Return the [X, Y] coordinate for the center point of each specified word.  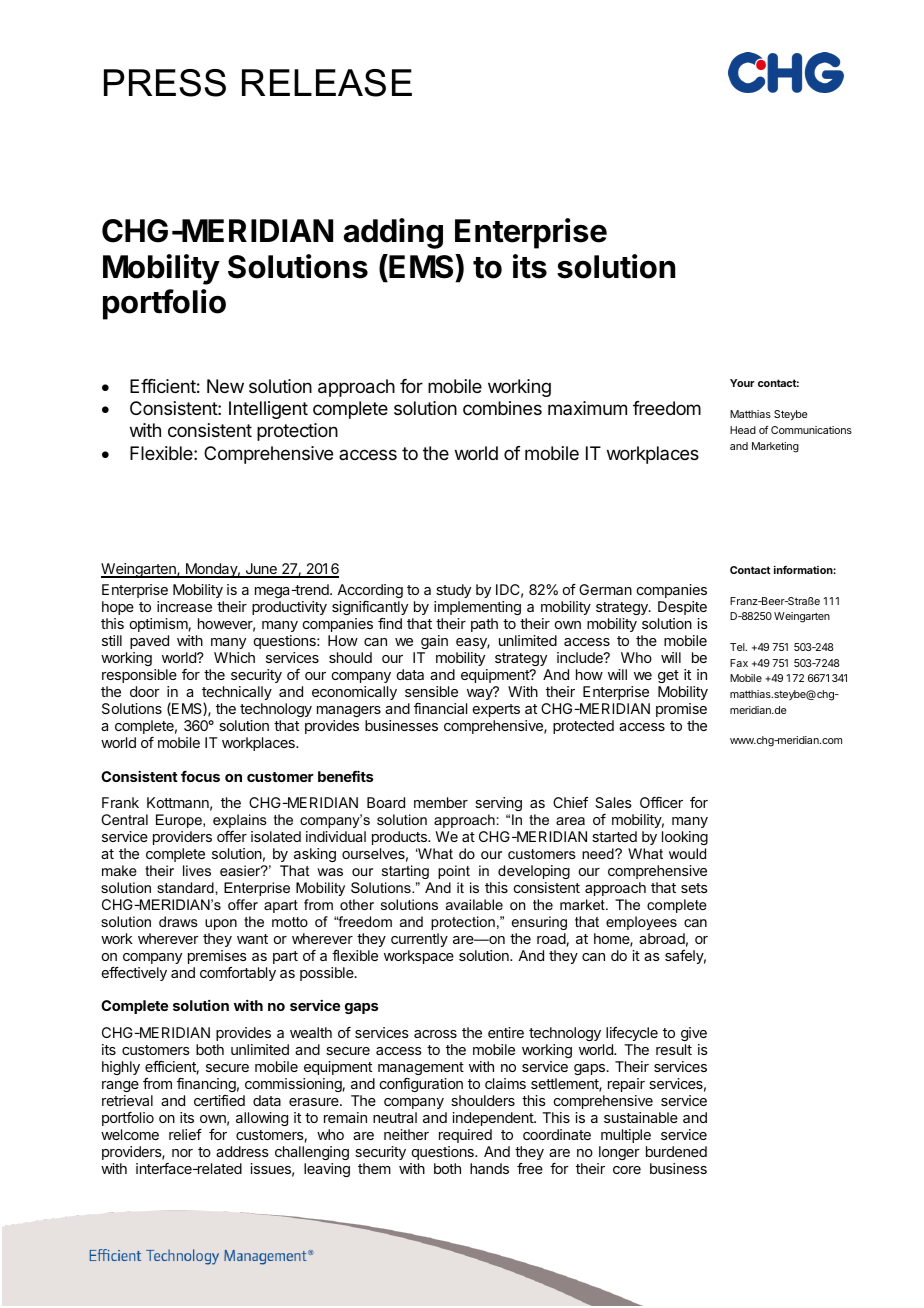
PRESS [165, 83]
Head [743, 430]
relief [185, 1134]
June [261, 570]
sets [694, 888]
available [474, 904]
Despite [682, 608]
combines [502, 408]
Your [742, 383]
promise [681, 710]
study [453, 591]
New [225, 386]
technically [237, 694]
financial [440, 708]
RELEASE [327, 83]
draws [178, 921]
